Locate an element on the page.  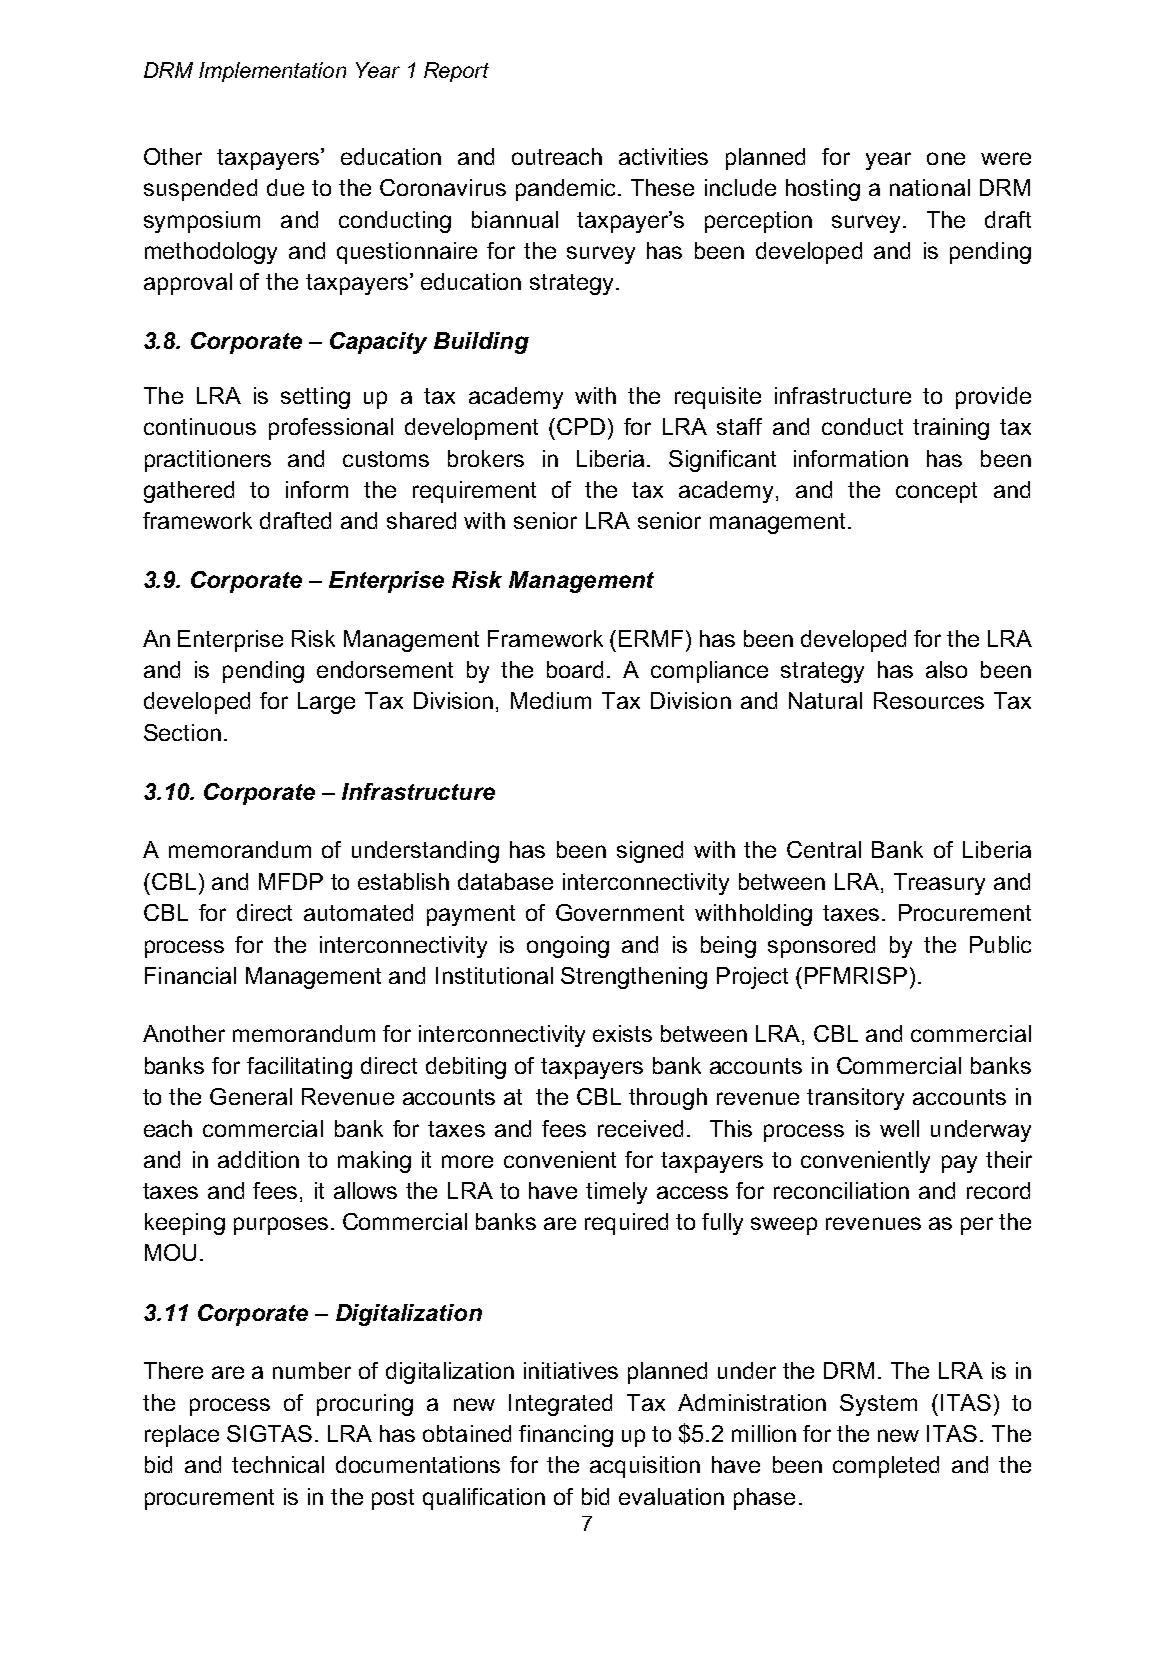
Resources is located at coordinates (929, 700).
